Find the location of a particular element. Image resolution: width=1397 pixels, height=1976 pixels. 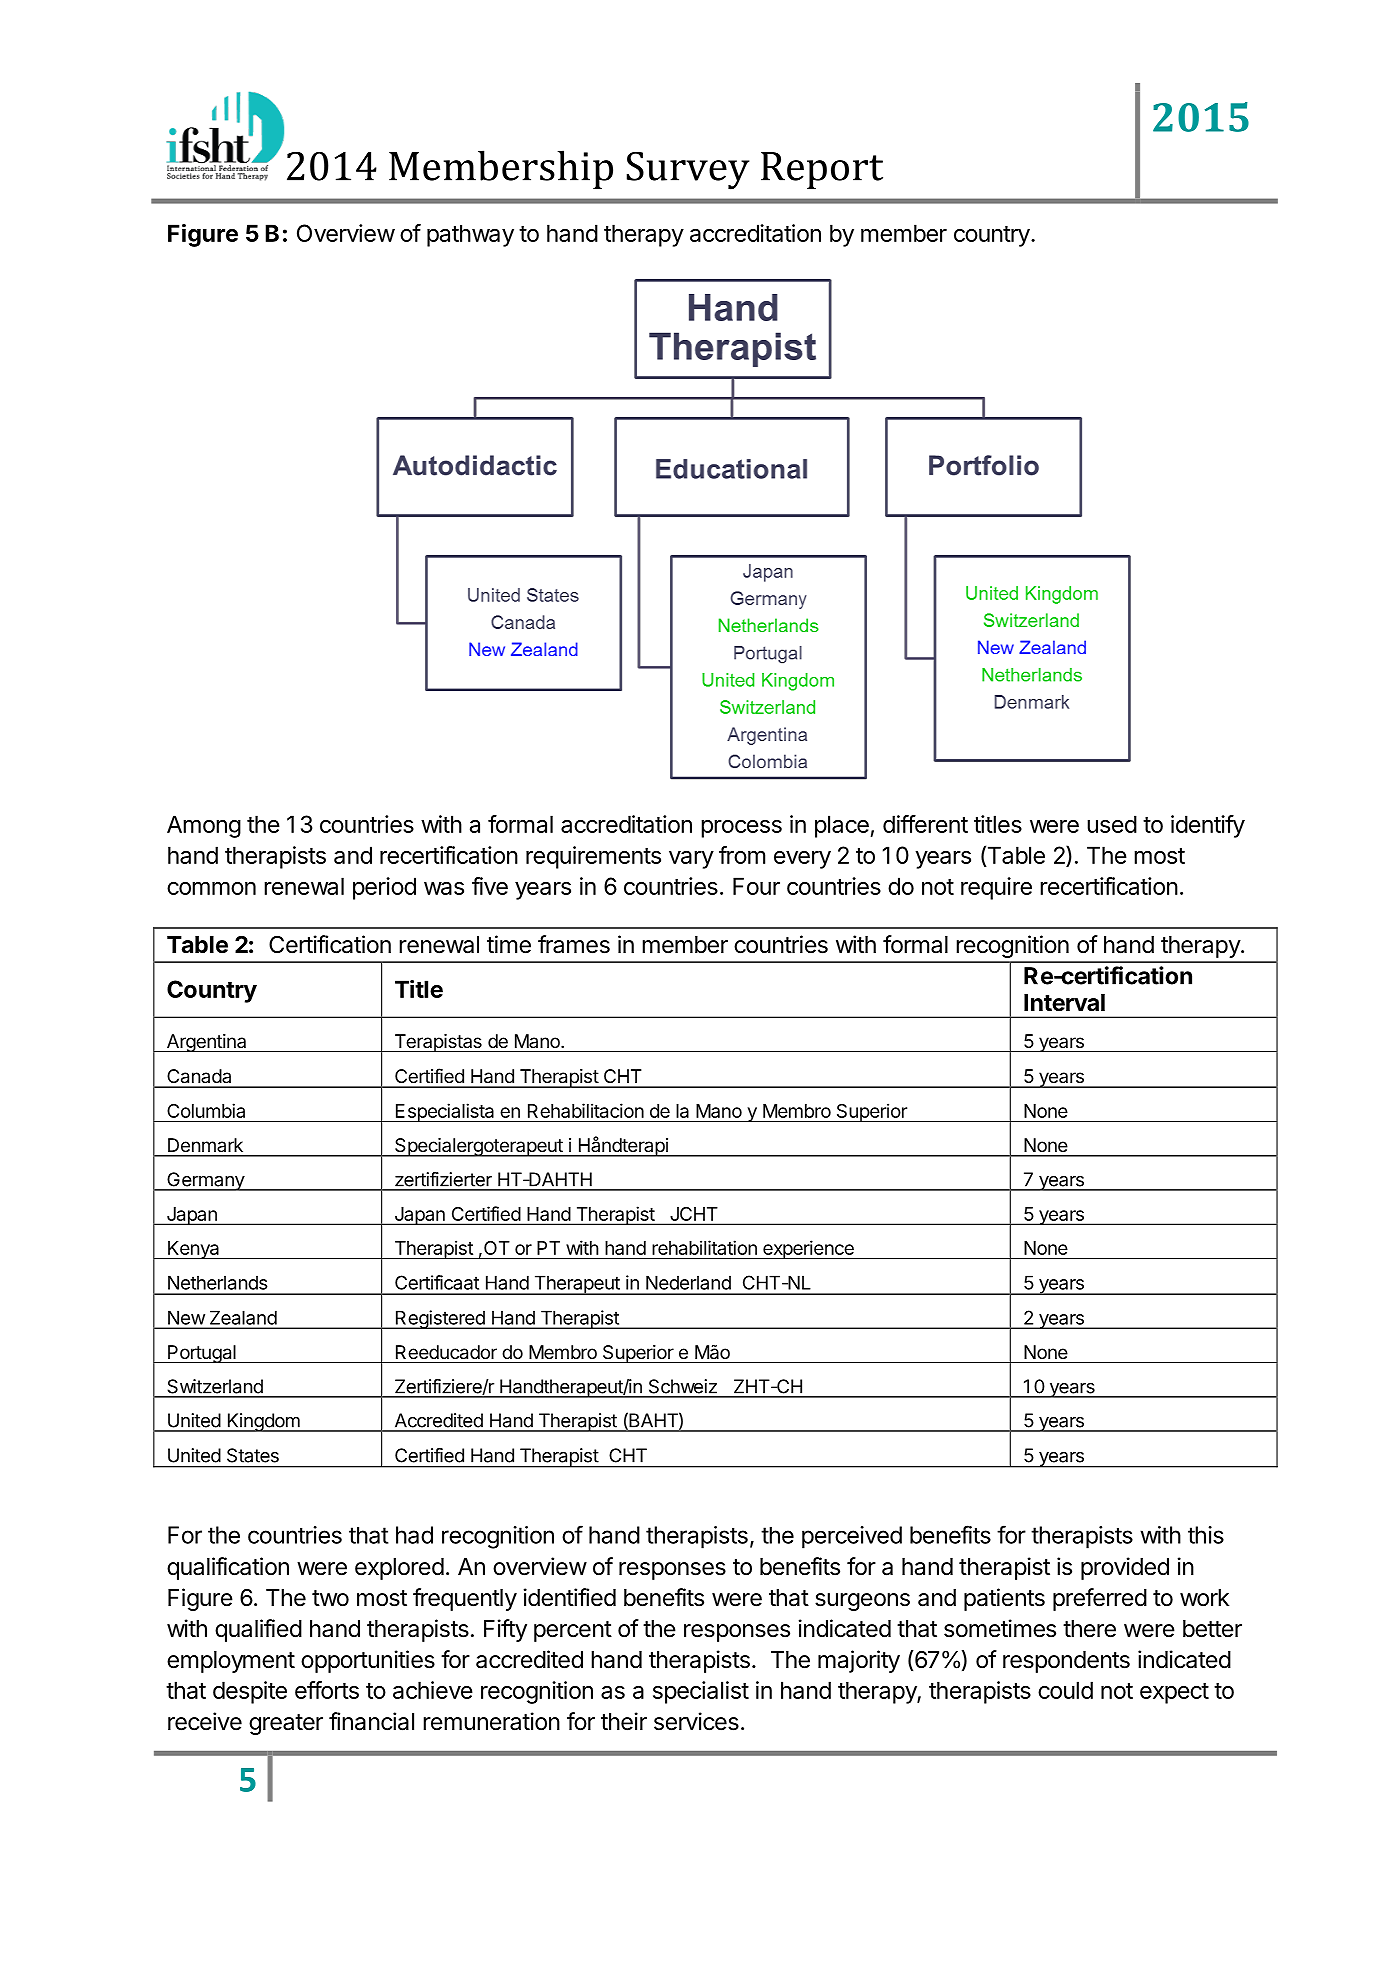

pathway is located at coordinates (470, 236).
